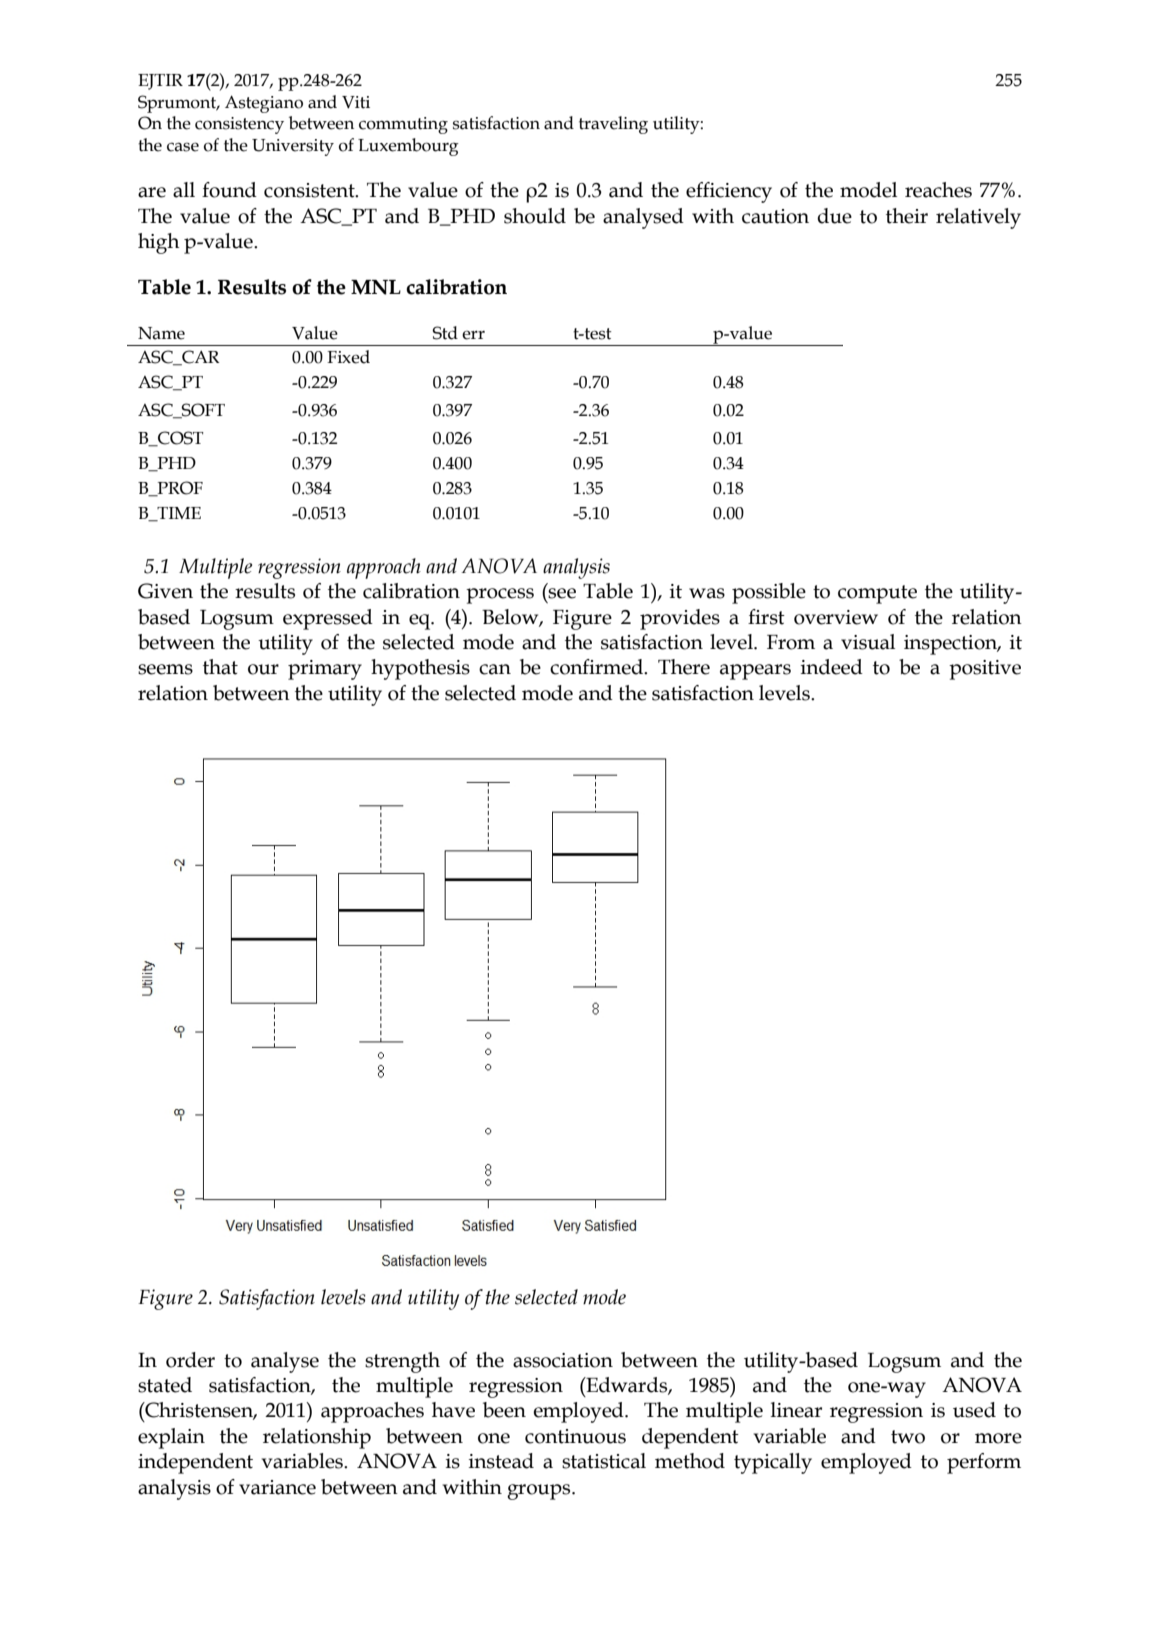 This image has width=1160, height=1640. I want to click on association, so click(563, 1360).
